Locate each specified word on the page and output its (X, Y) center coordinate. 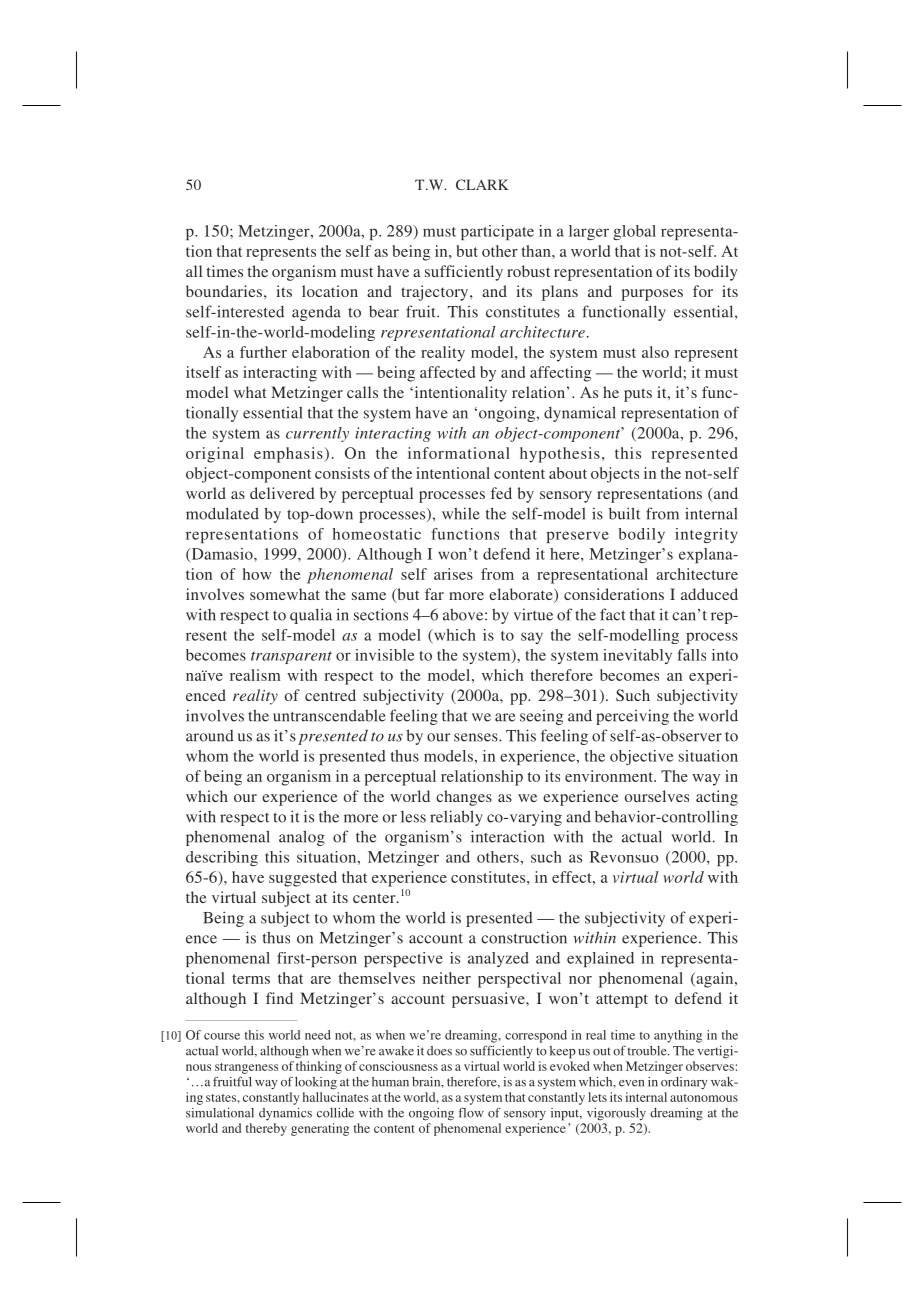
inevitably (637, 656)
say (532, 638)
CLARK (482, 184)
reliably (456, 818)
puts (638, 395)
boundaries (224, 291)
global (634, 232)
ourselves (657, 796)
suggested (303, 879)
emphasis (288, 455)
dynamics (285, 1114)
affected (447, 372)
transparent (291, 657)
